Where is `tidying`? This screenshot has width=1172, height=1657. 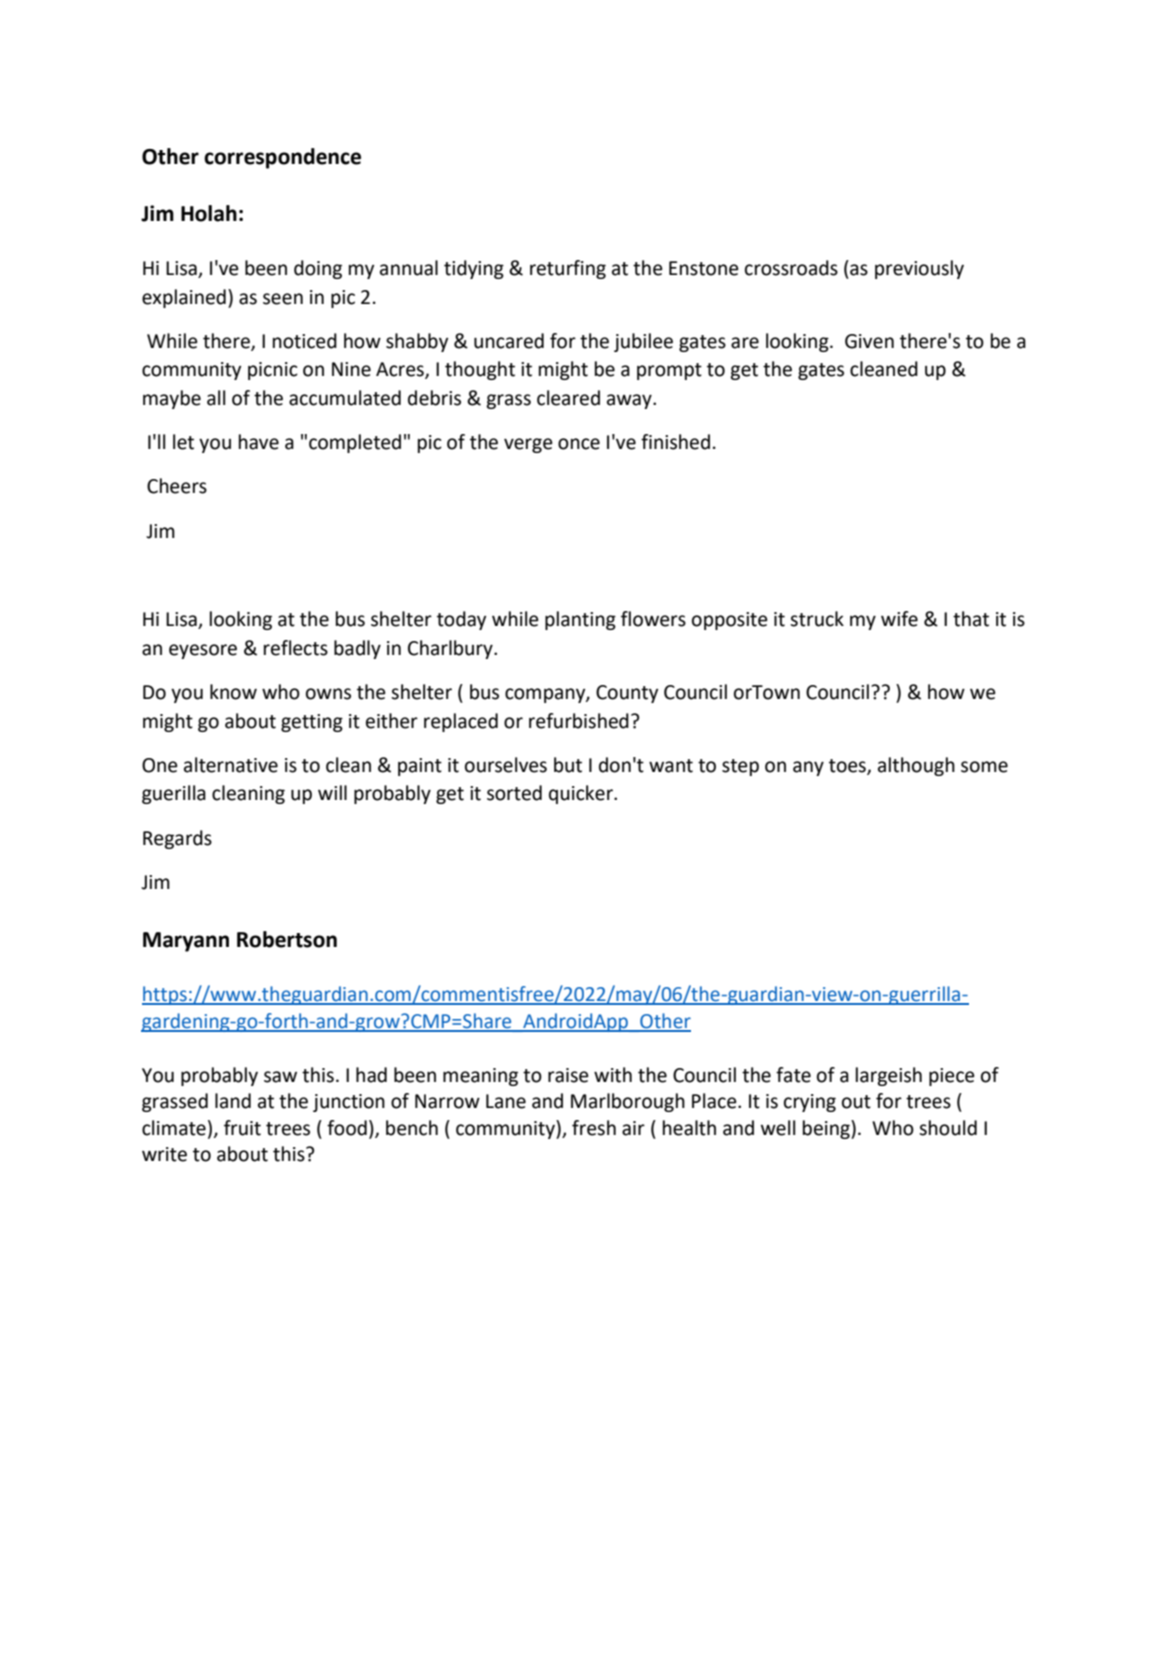 tidying is located at coordinates (474, 269).
